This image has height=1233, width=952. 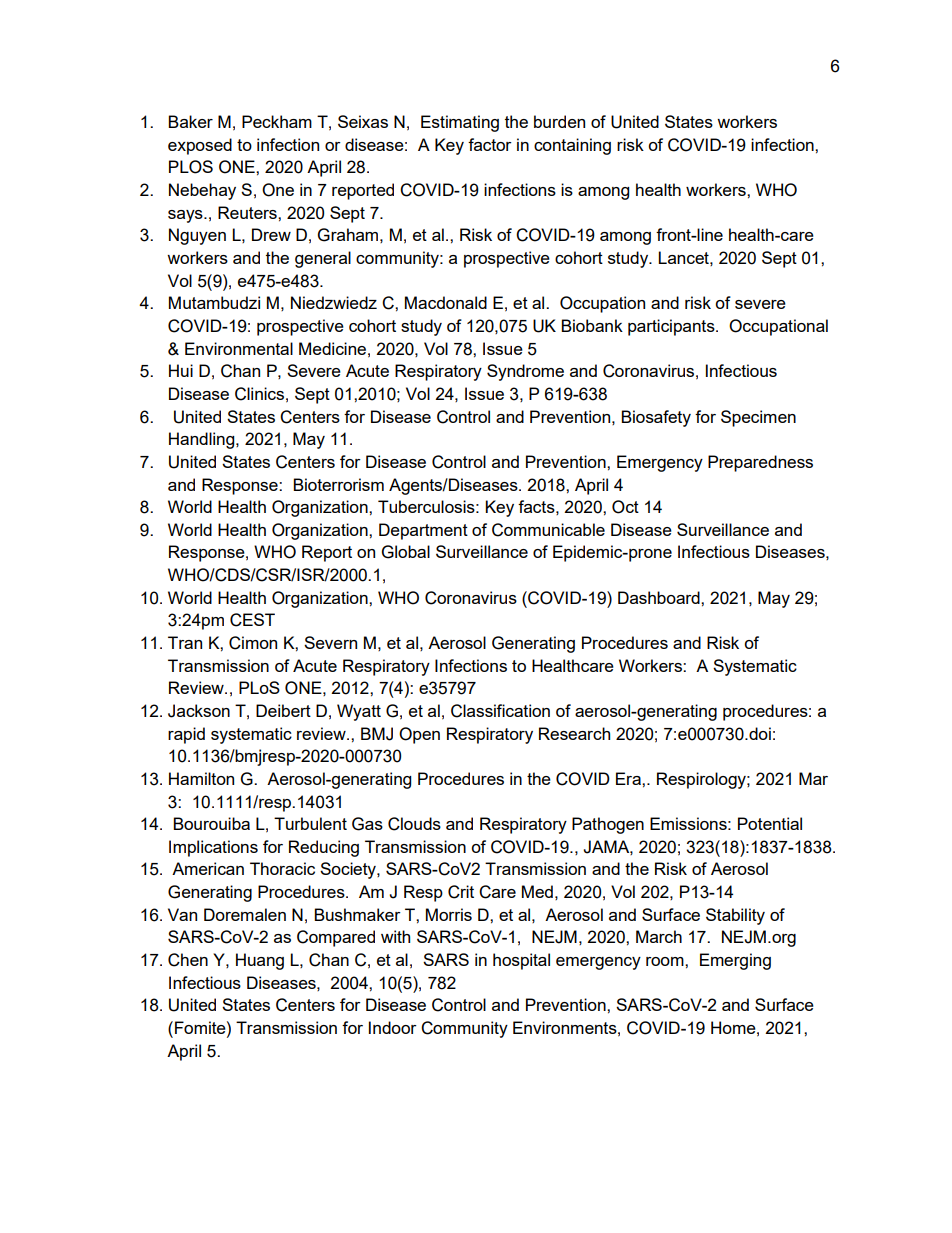 What do you see at coordinates (572, 146) in the image?
I see `containing` at bounding box center [572, 146].
